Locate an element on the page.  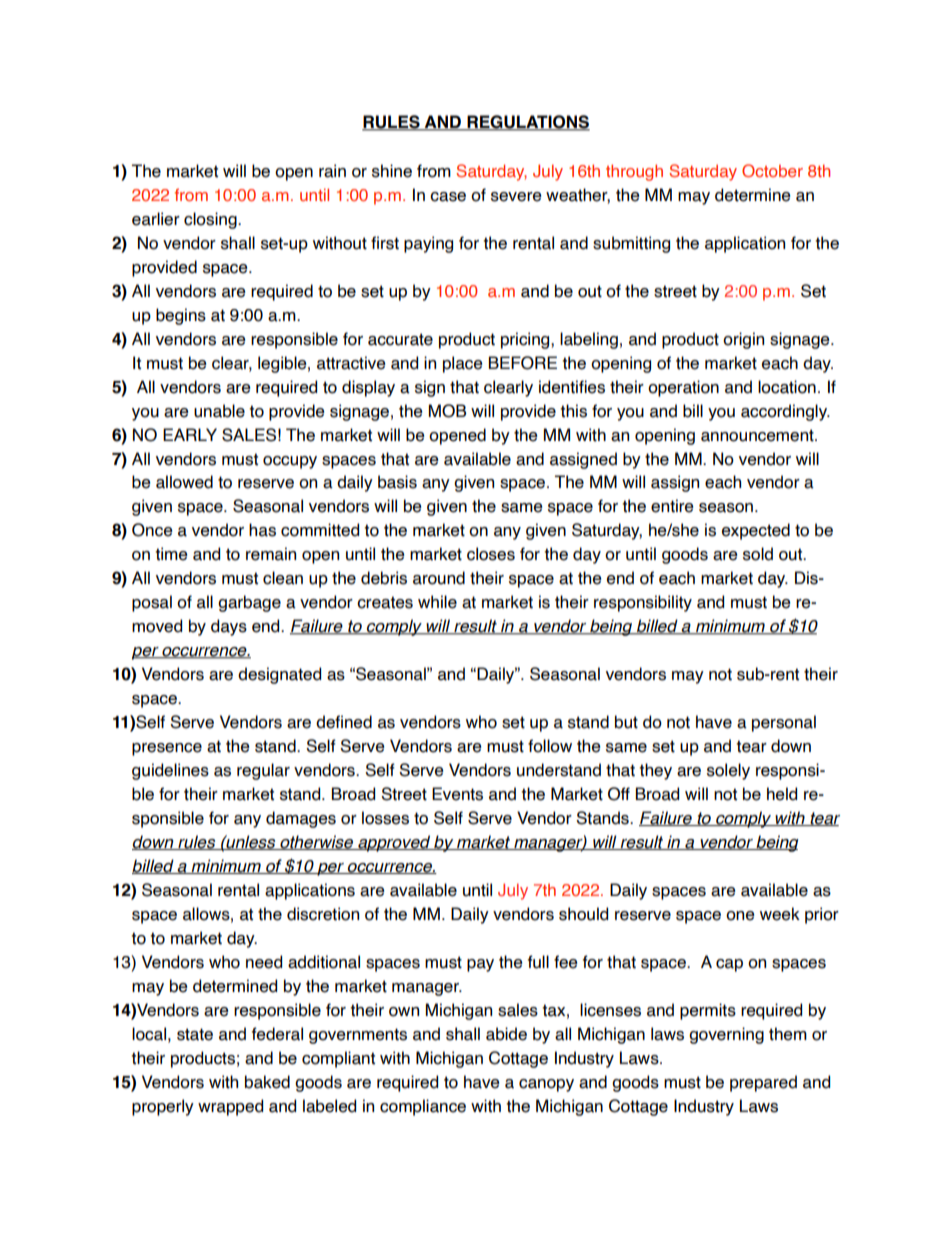
REGULATIONS is located at coordinates (527, 123).
